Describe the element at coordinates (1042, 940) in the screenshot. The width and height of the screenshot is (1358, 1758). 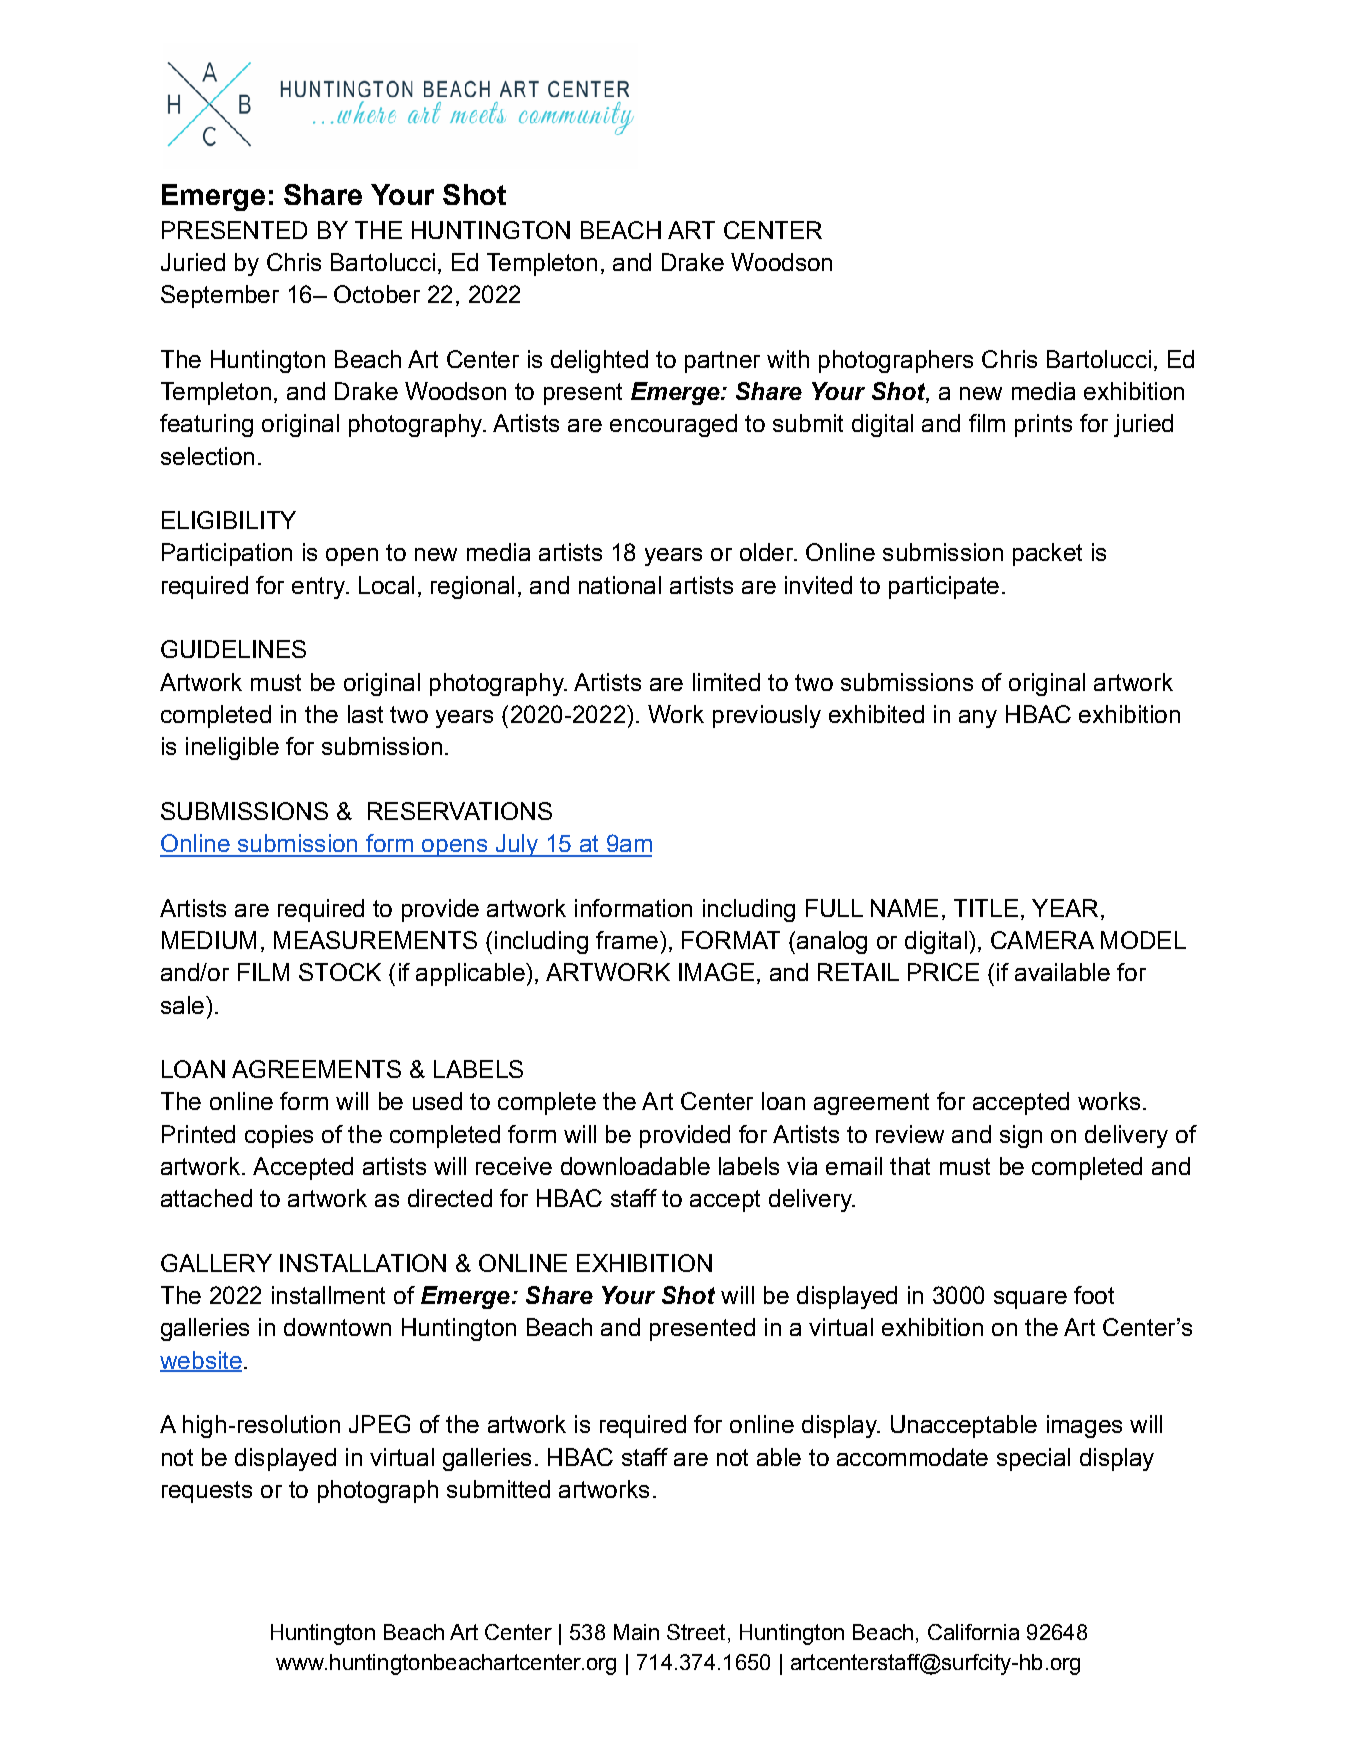
I see `CAMERA` at that location.
